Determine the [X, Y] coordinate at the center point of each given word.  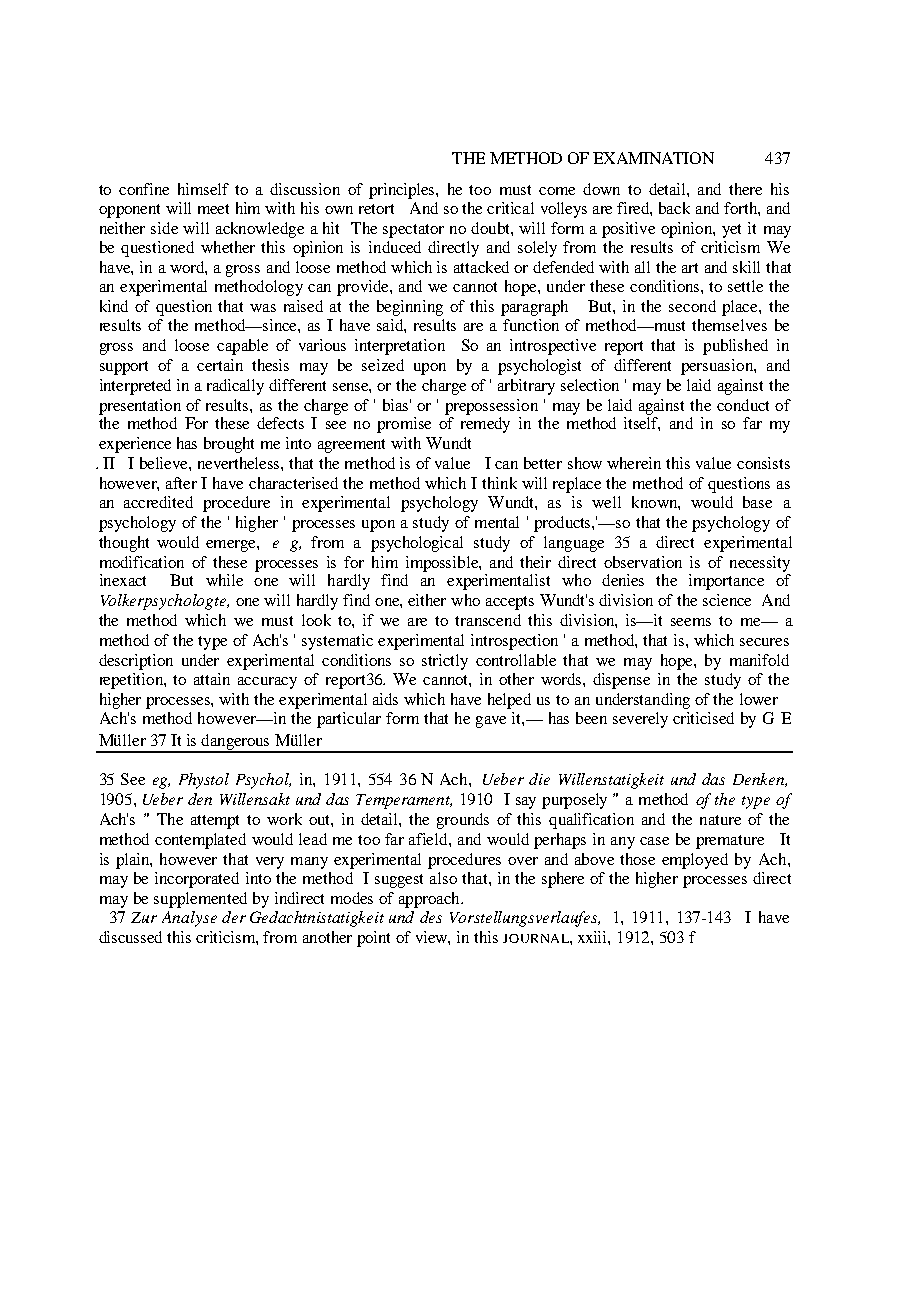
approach [430, 900]
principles [403, 191]
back [674, 208]
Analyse [189, 919]
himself [203, 189]
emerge [232, 546]
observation [643, 562]
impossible [443, 564]
